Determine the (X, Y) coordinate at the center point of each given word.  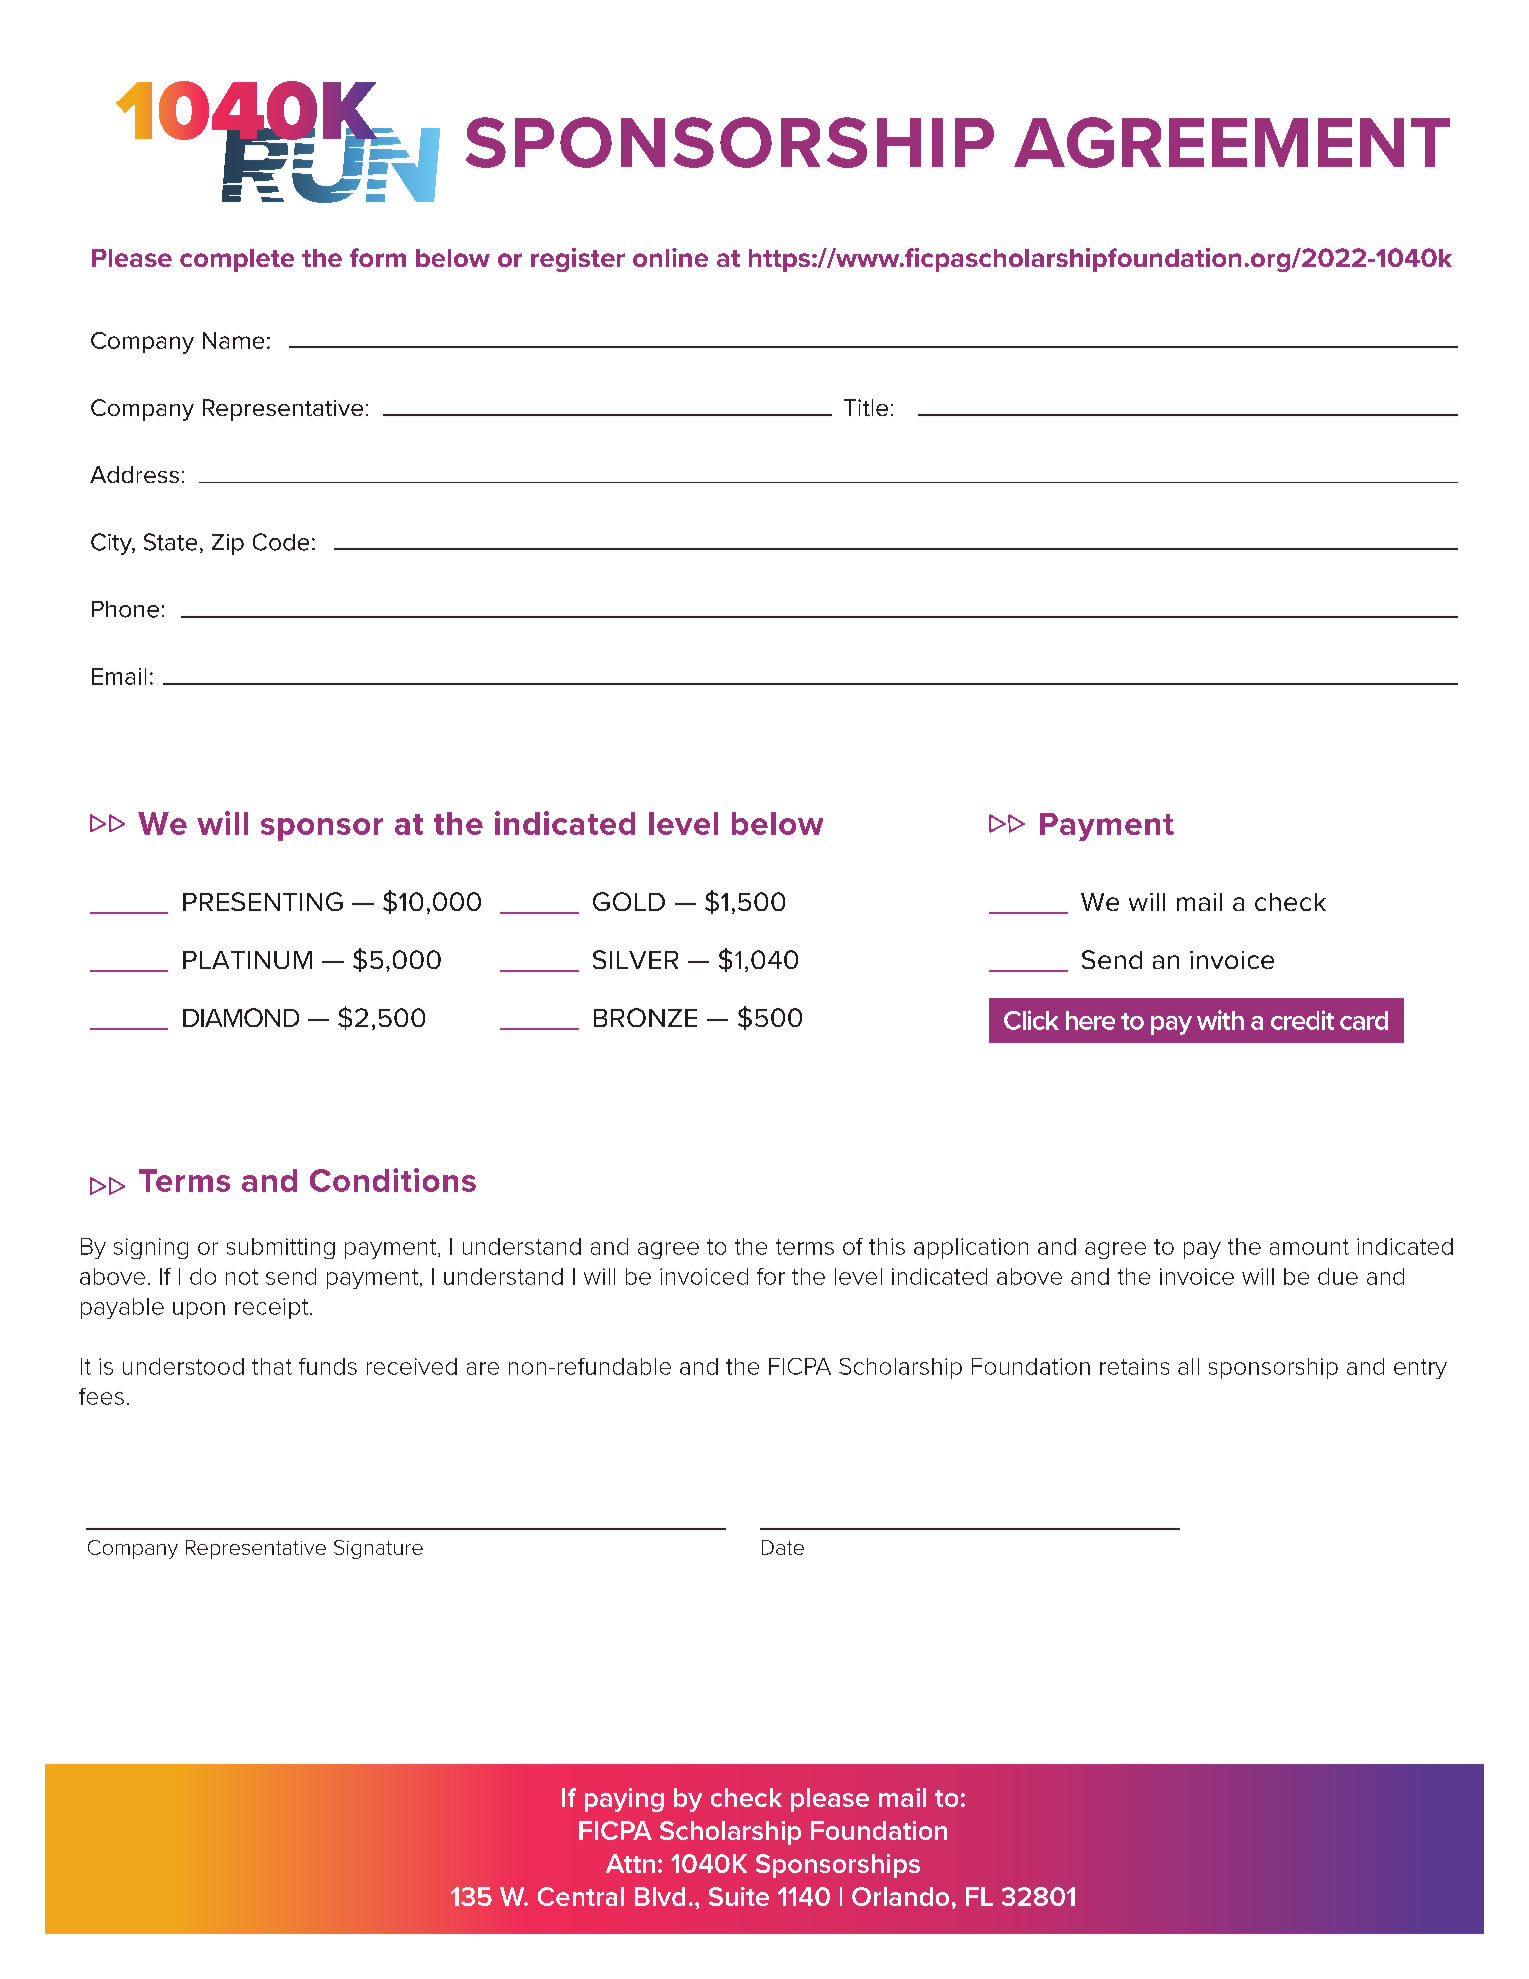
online (670, 257)
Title (866, 407)
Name (233, 340)
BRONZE (645, 1017)
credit (1302, 1020)
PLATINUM (247, 960)
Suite (739, 1896)
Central (581, 1896)
